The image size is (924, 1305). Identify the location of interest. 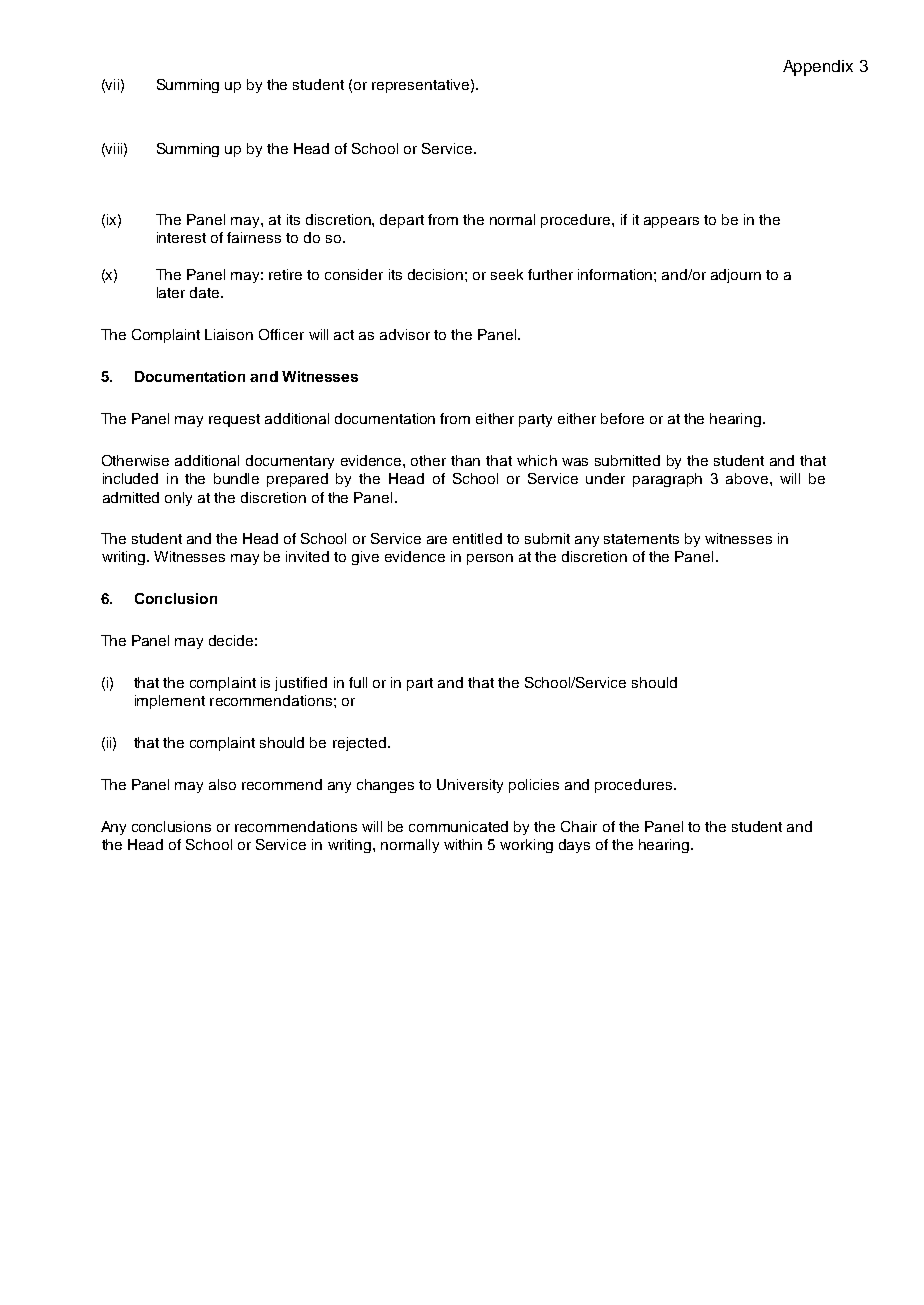
(181, 237).
